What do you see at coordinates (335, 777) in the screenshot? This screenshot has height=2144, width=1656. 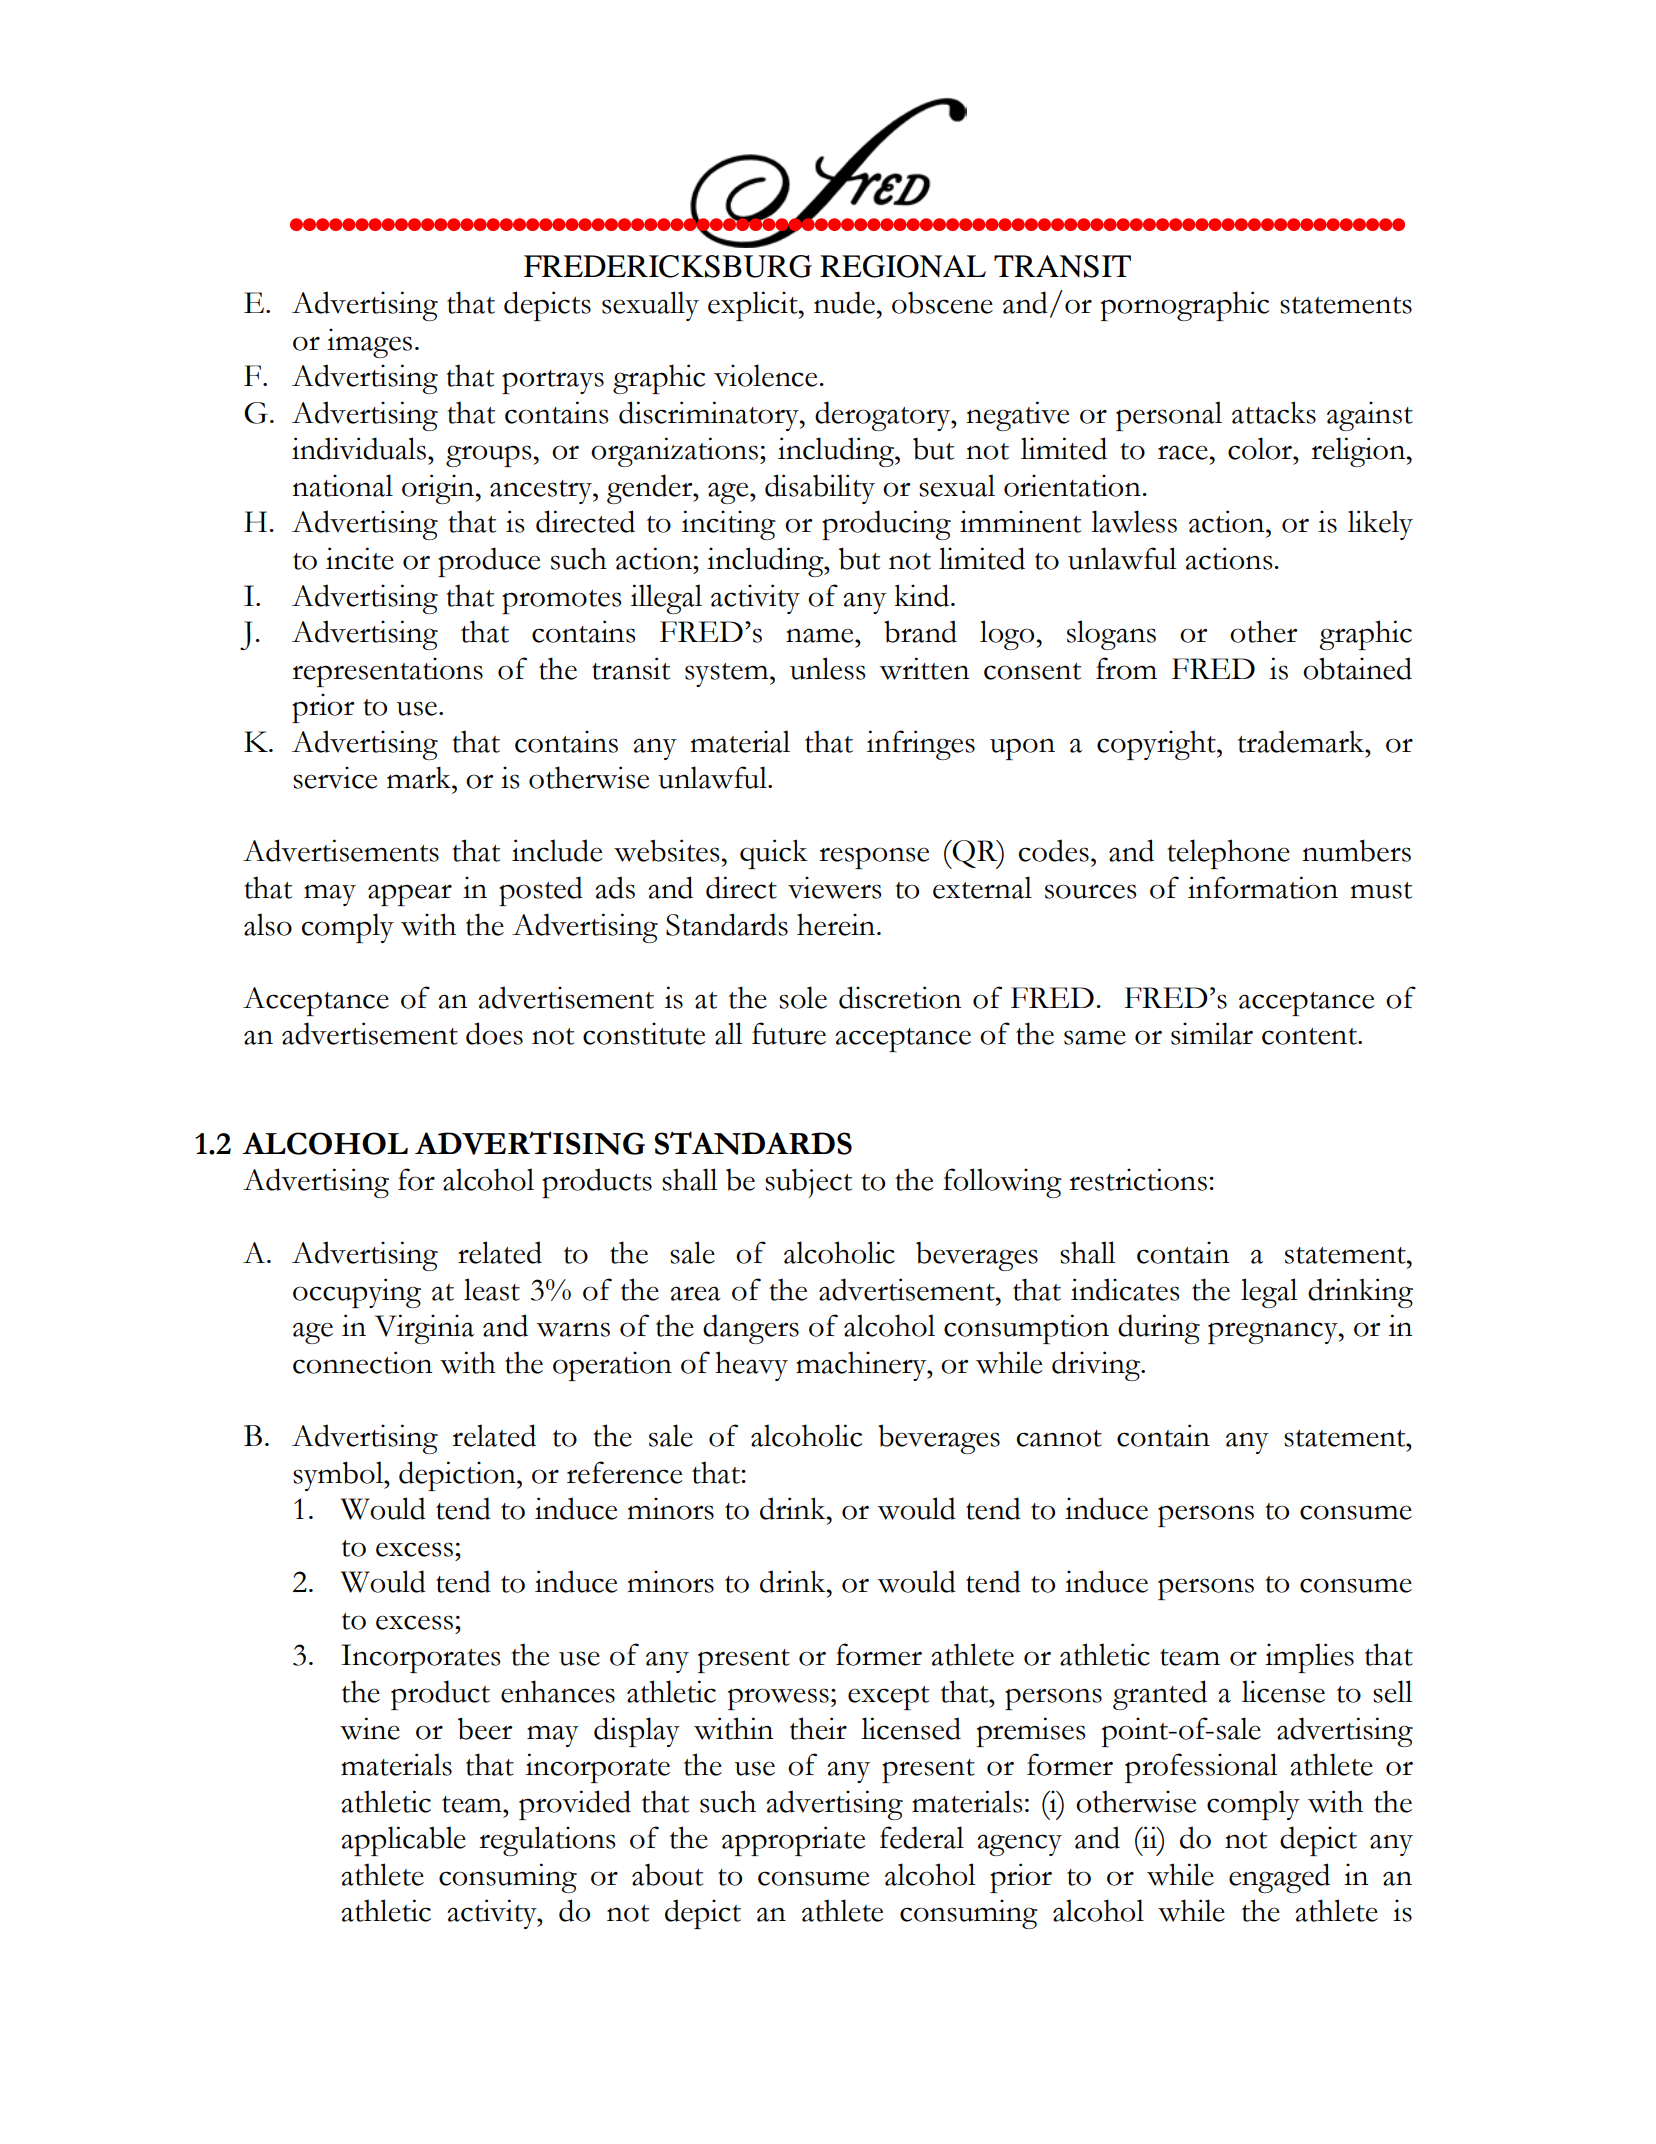 I see `service` at bounding box center [335, 777].
